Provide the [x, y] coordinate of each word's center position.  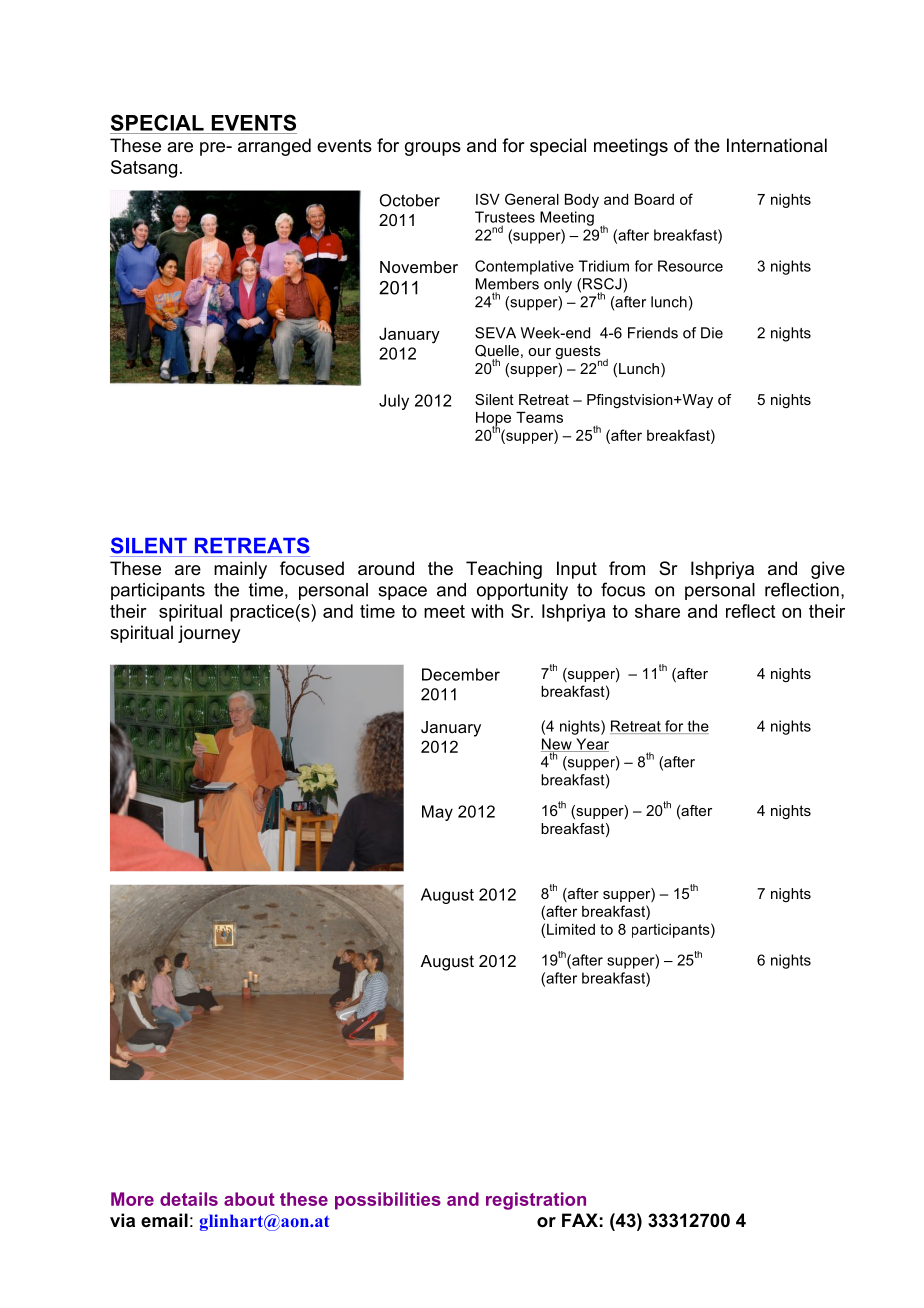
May [437, 813]
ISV [488, 199]
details [189, 1199]
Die [712, 333]
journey [209, 634]
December [461, 674]
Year [591, 745]
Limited [571, 929]
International [777, 145]
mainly [240, 570]
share [657, 611]
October [410, 200]
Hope [493, 420]
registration [536, 1201]
